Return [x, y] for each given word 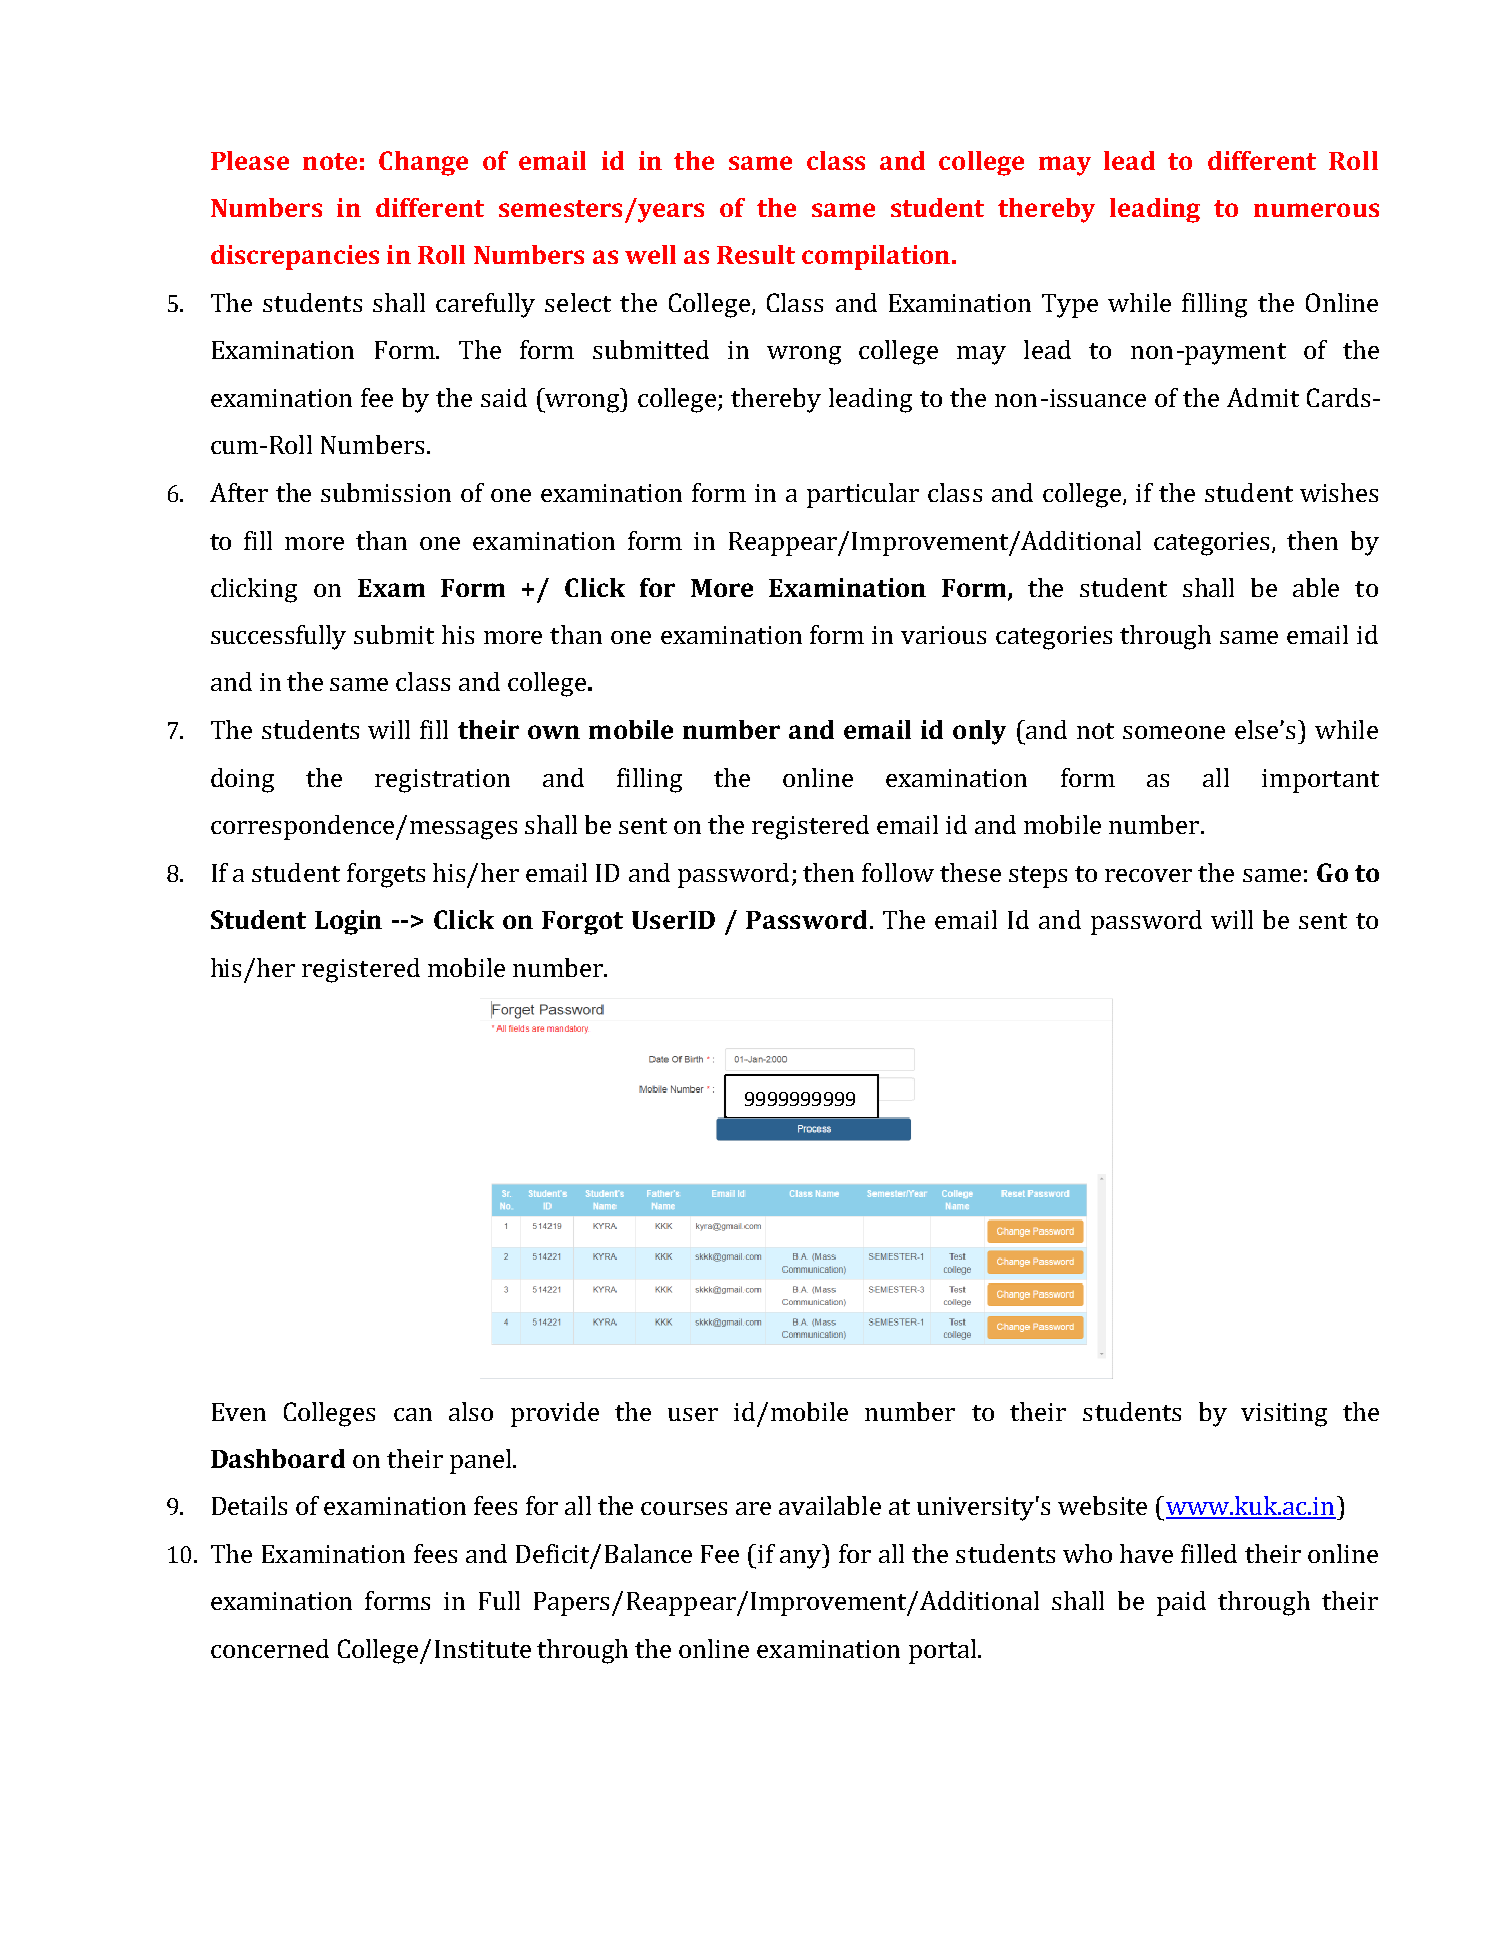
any [802, 1559]
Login [348, 922]
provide [555, 1414]
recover [1148, 875]
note [330, 161]
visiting [1284, 1415]
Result [756, 254]
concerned [270, 1648]
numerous [1316, 210]
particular [863, 495]
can [413, 1414]
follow [898, 872]
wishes [1339, 492]
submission [386, 492]
